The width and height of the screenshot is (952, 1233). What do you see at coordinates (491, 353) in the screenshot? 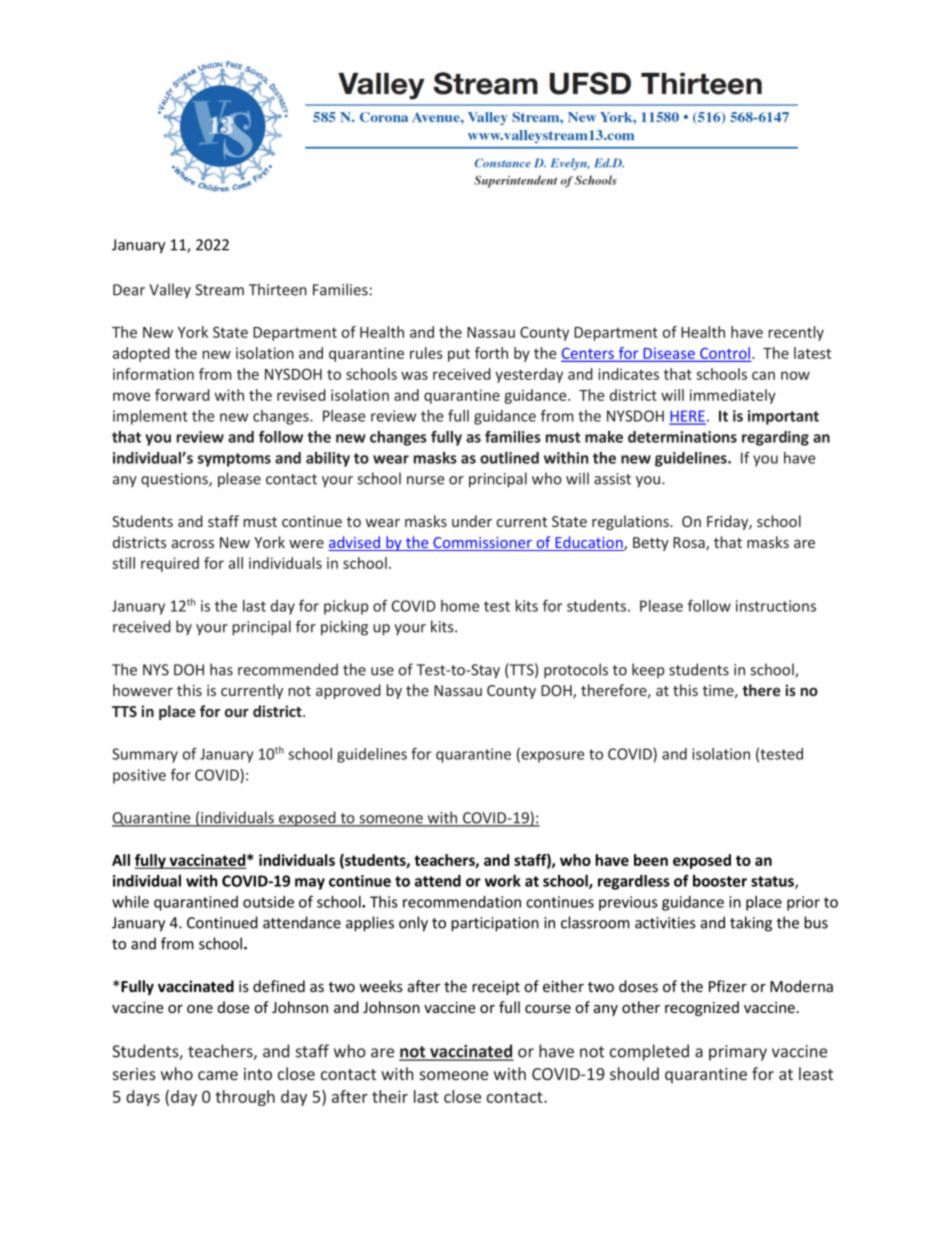
I see `forth` at bounding box center [491, 353].
